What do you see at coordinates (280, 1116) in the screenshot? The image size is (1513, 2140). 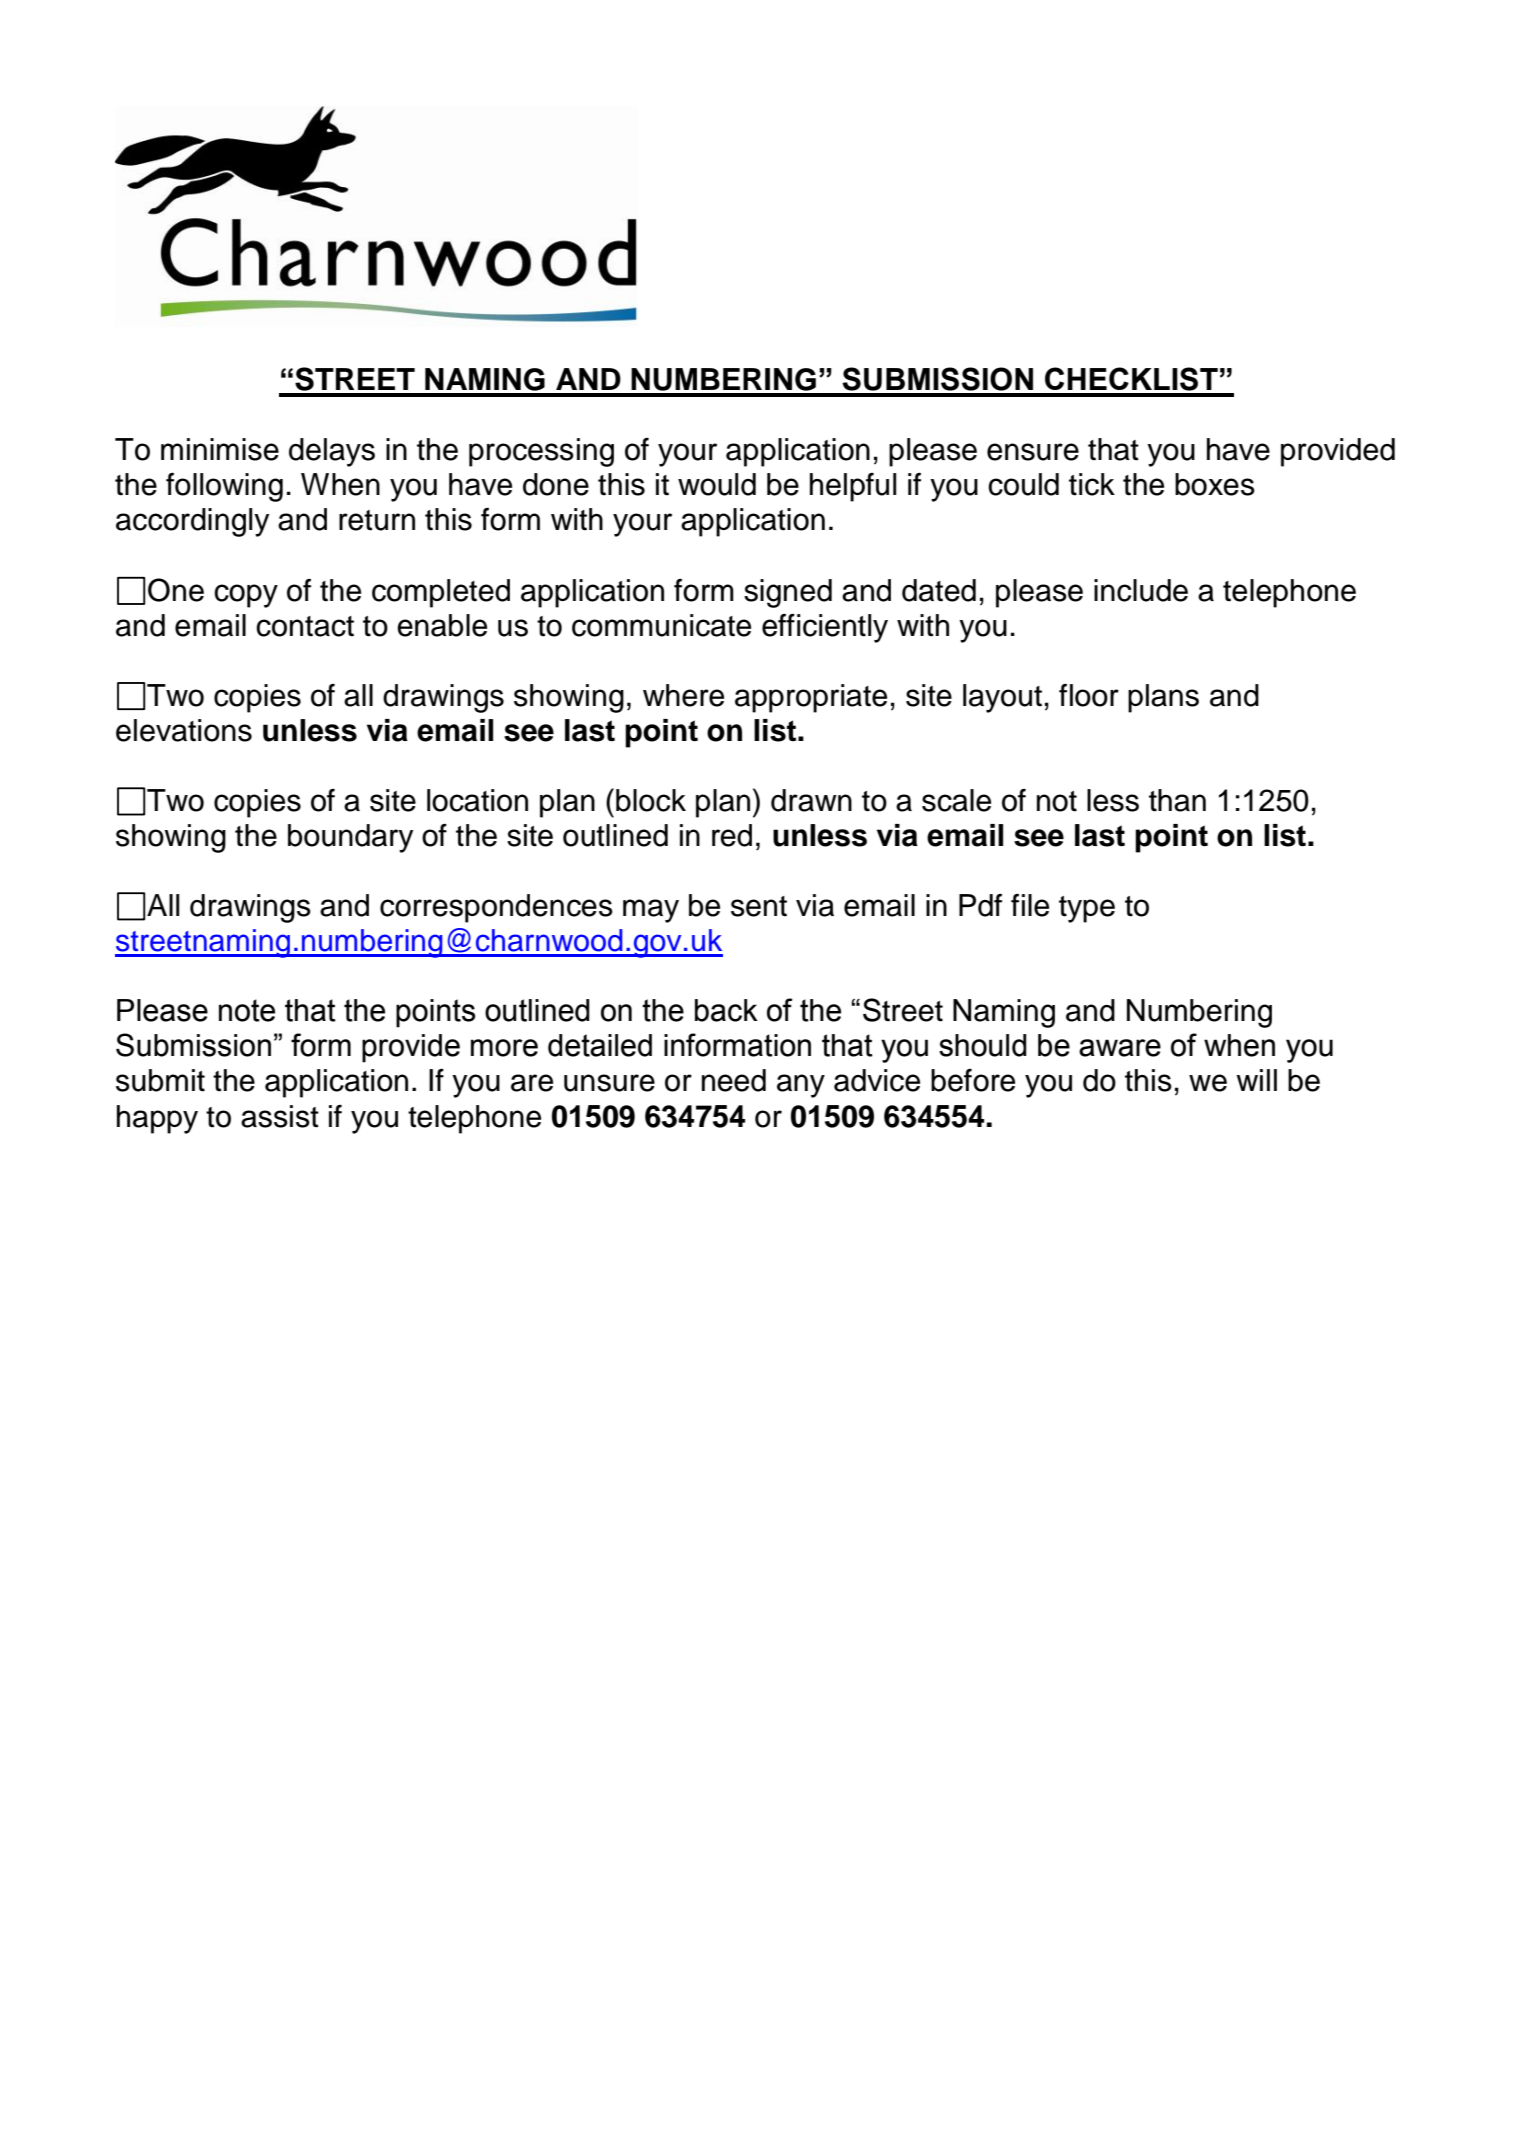 I see `assist` at bounding box center [280, 1116].
